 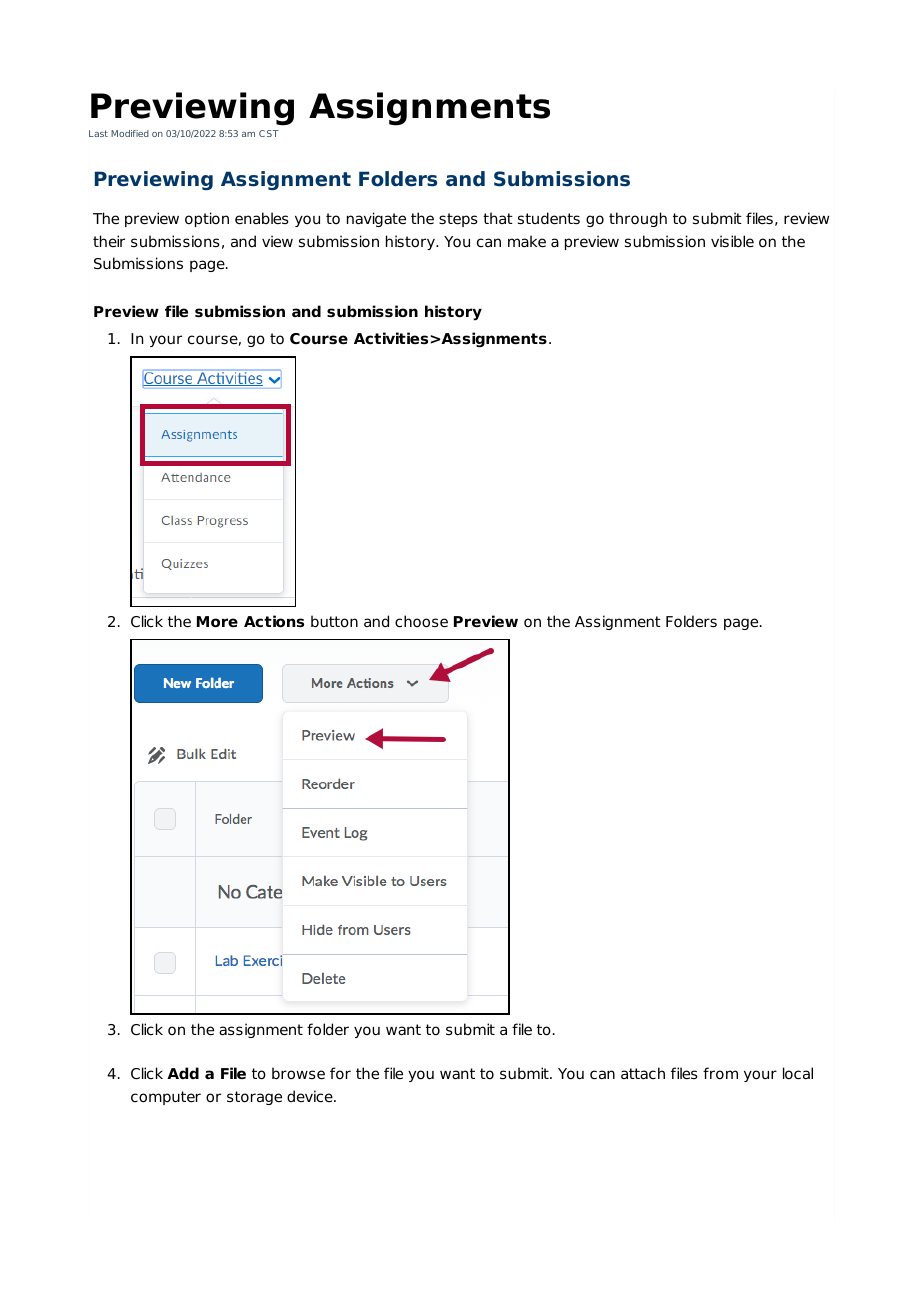 I want to click on Actions, so click(x=274, y=621).
